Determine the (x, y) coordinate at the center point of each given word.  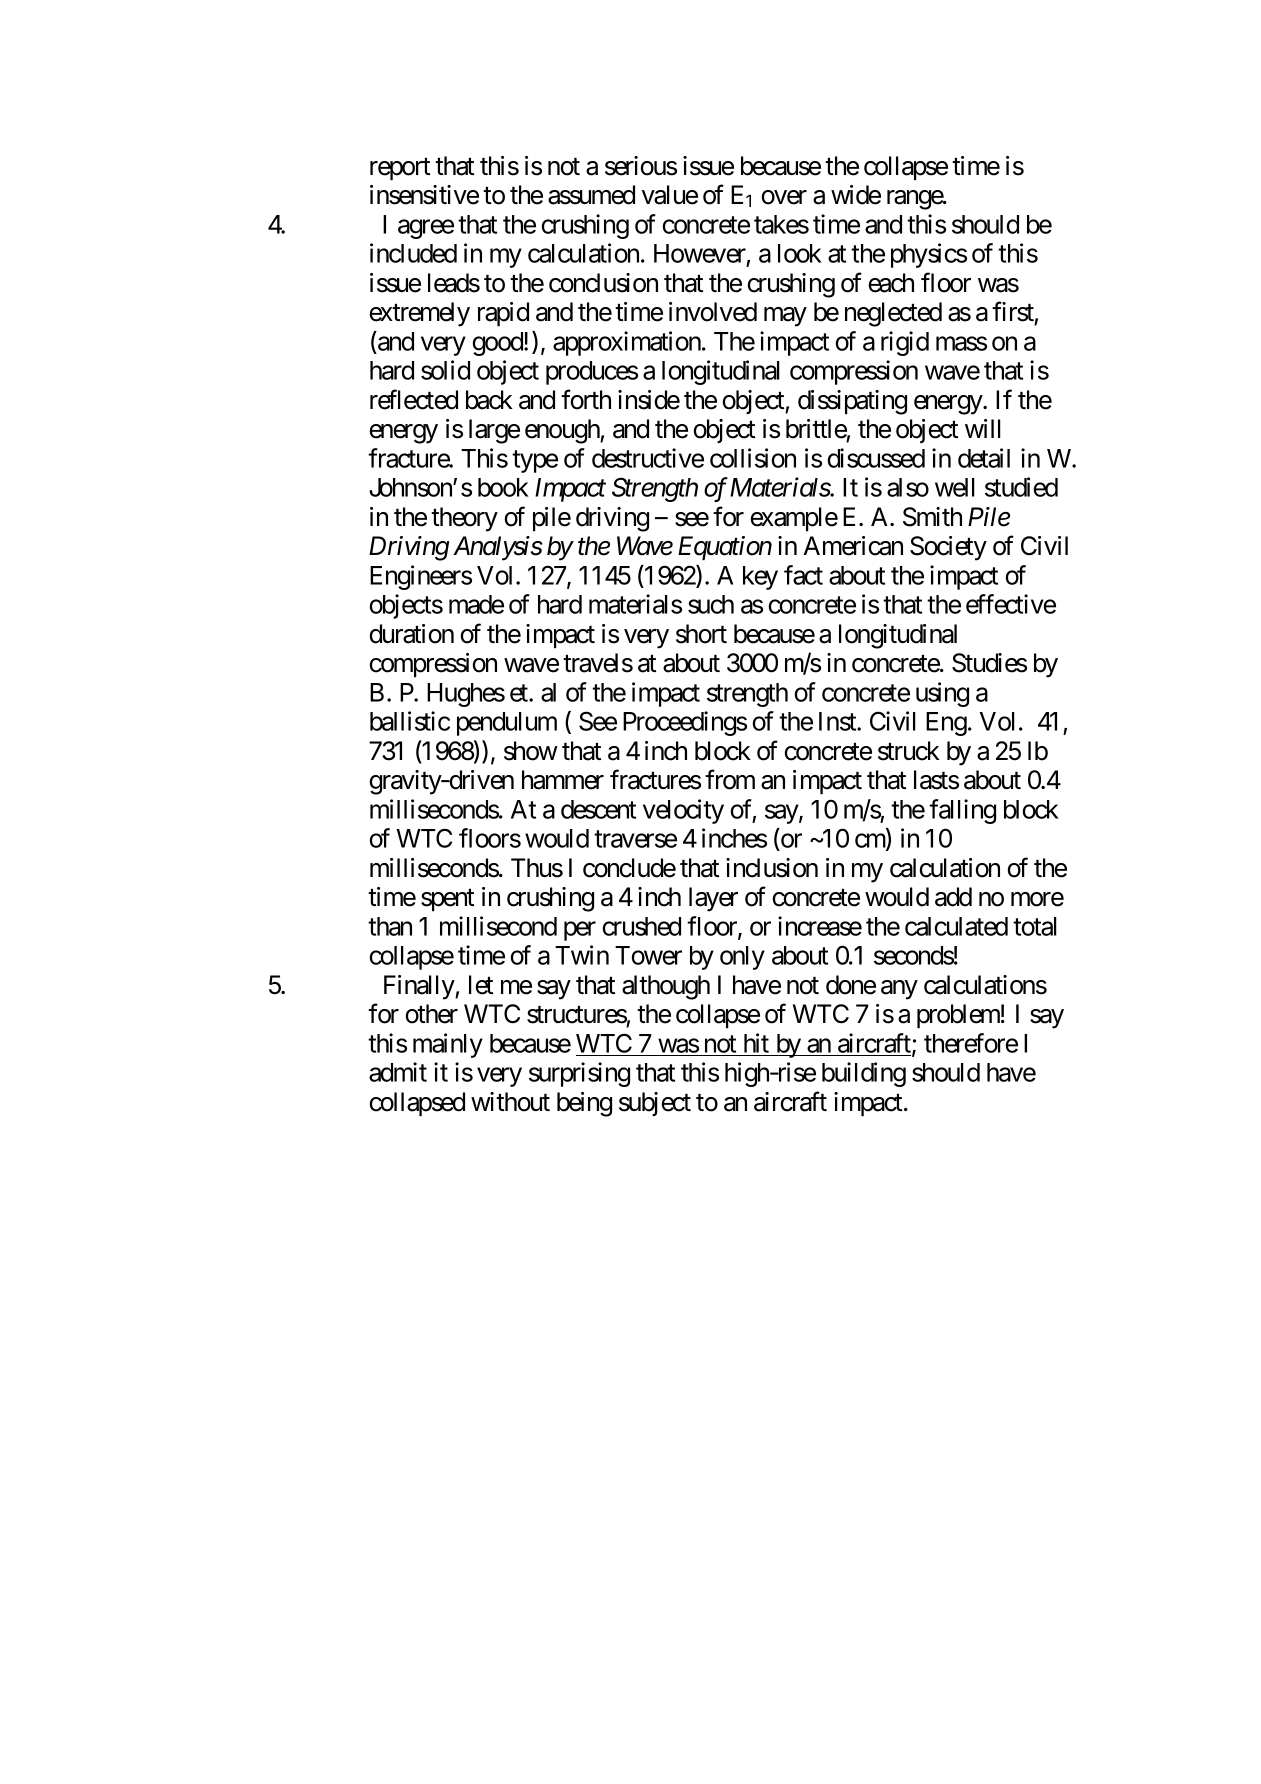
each (891, 283)
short (701, 634)
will (983, 428)
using (942, 694)
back (489, 400)
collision (753, 458)
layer (713, 899)
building (864, 1074)
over (784, 197)
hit (756, 1043)
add (953, 897)
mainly (448, 1045)
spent (447, 900)
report (400, 169)
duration (412, 634)
